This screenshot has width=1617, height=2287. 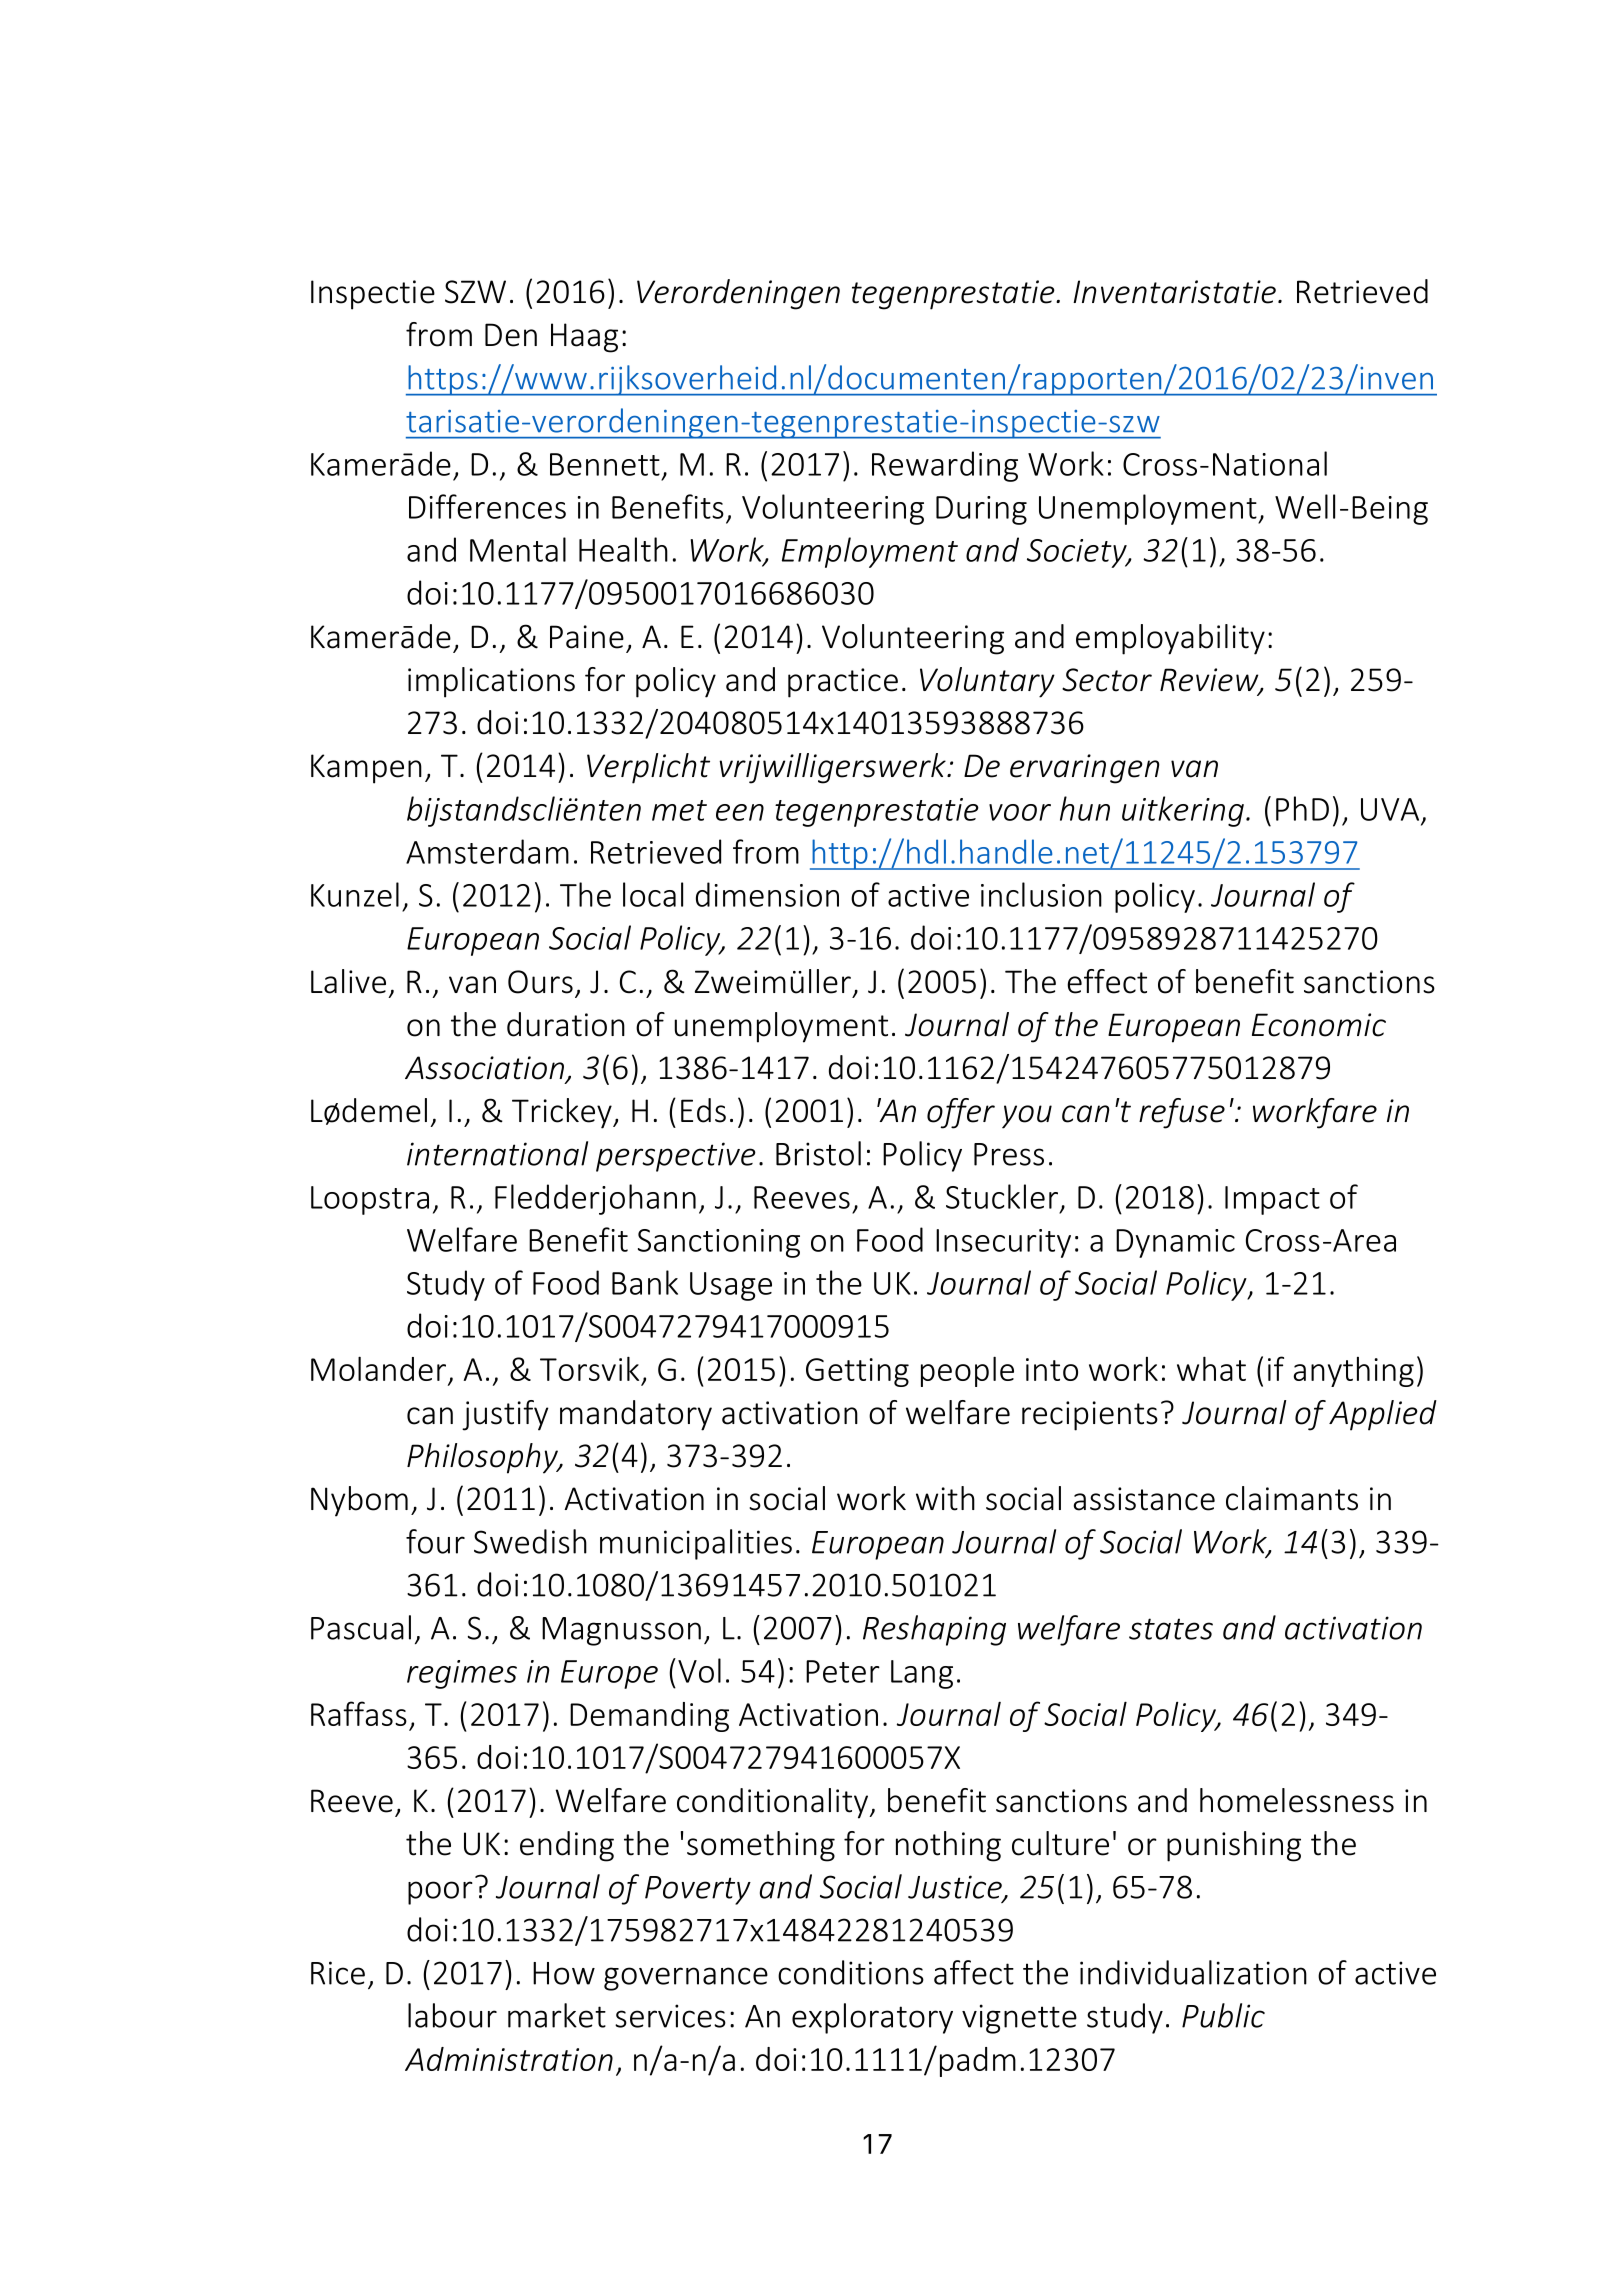 What do you see at coordinates (843, 683) in the screenshot?
I see `practice` at bounding box center [843, 683].
